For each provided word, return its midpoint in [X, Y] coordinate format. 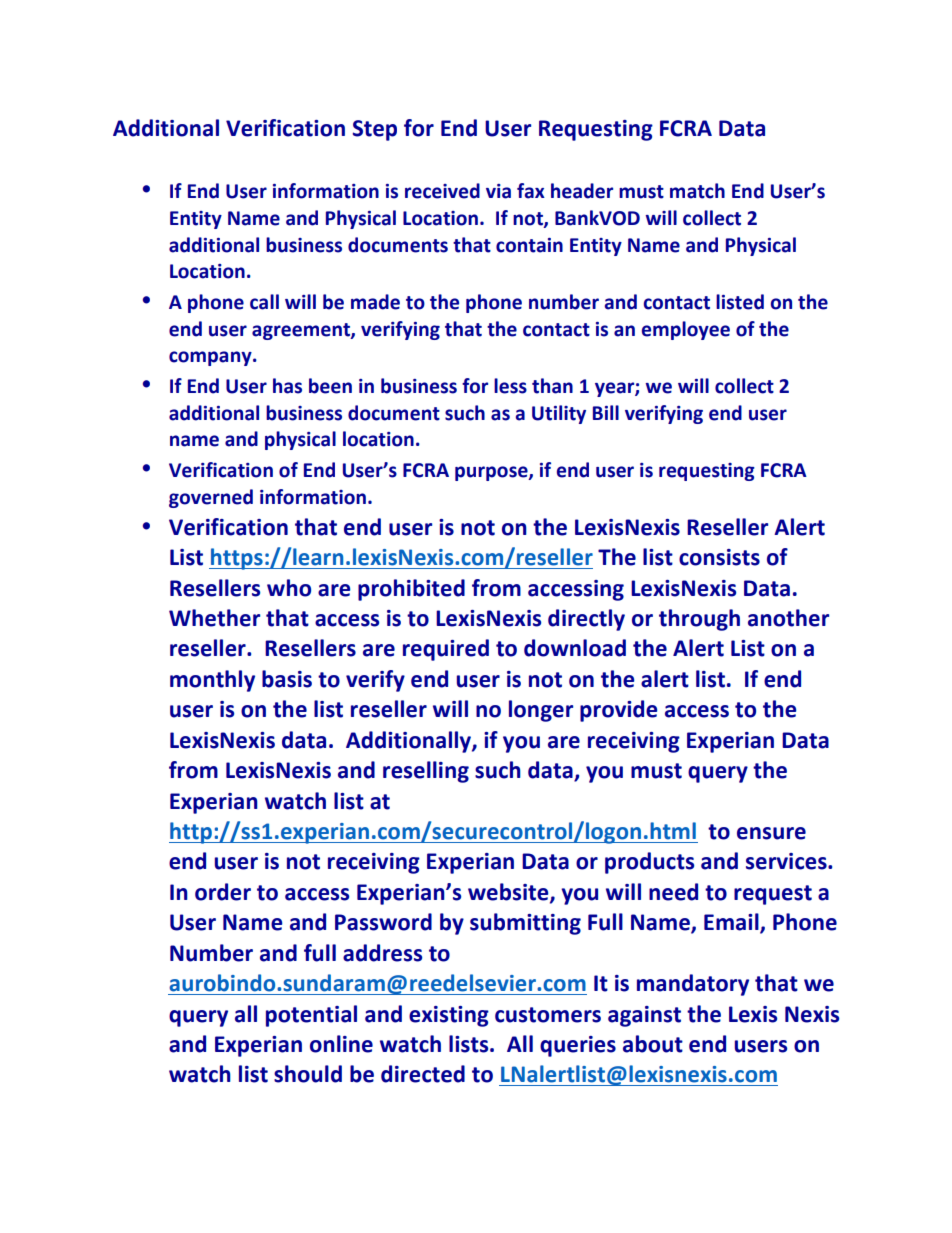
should [308, 1074]
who [289, 588]
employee [686, 330]
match [697, 191]
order [223, 892]
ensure [771, 833]
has [287, 386]
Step [375, 130]
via [498, 191]
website [509, 892]
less [510, 386]
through [699, 620]
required [446, 650]
